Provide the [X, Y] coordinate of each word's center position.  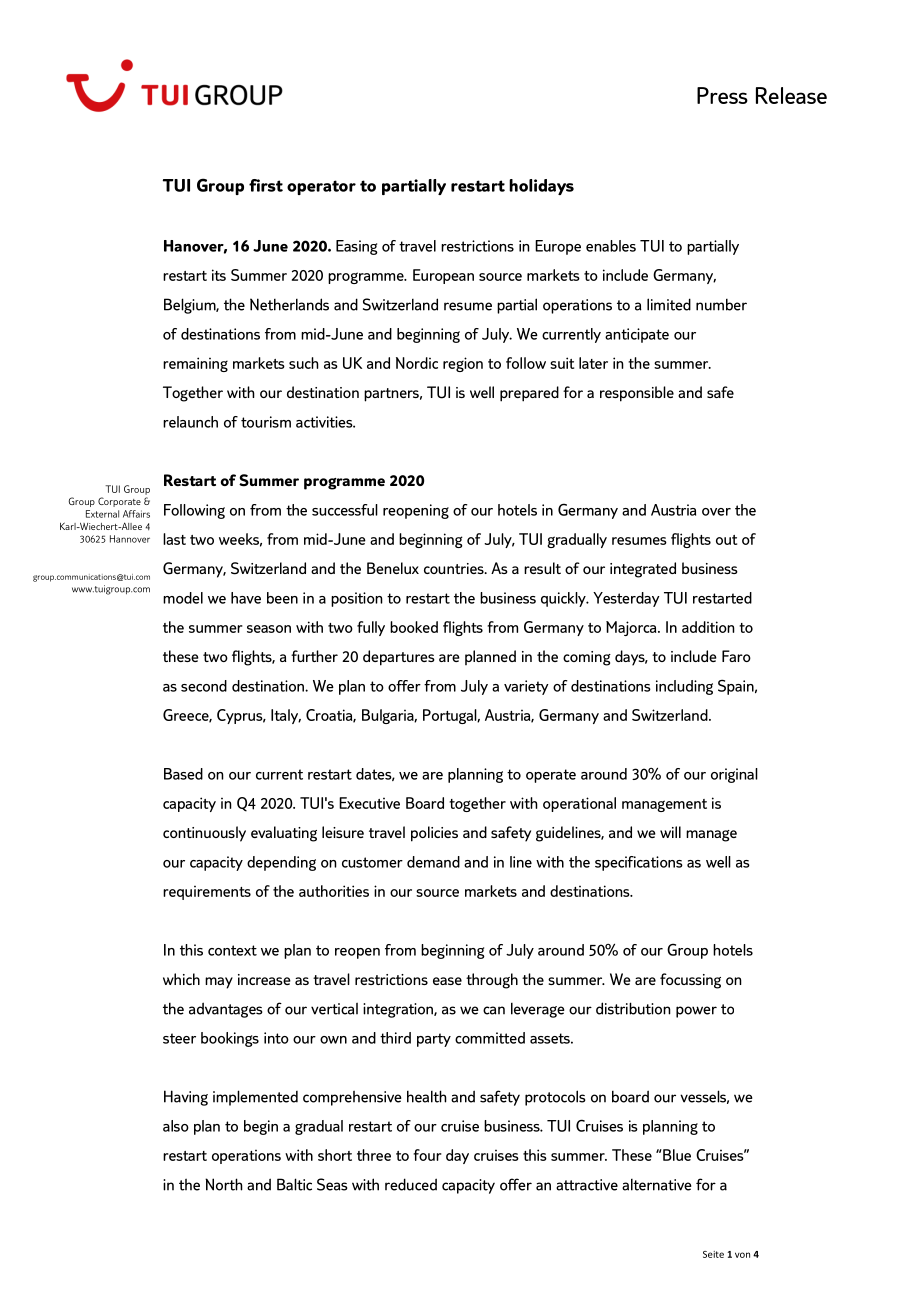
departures [399, 658]
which [181, 979]
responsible [637, 394]
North [224, 1184]
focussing [690, 981]
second [204, 686]
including [684, 687]
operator [321, 187]
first [266, 185]
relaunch [190, 422]
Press [722, 95]
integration [399, 1010]
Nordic [417, 363]
